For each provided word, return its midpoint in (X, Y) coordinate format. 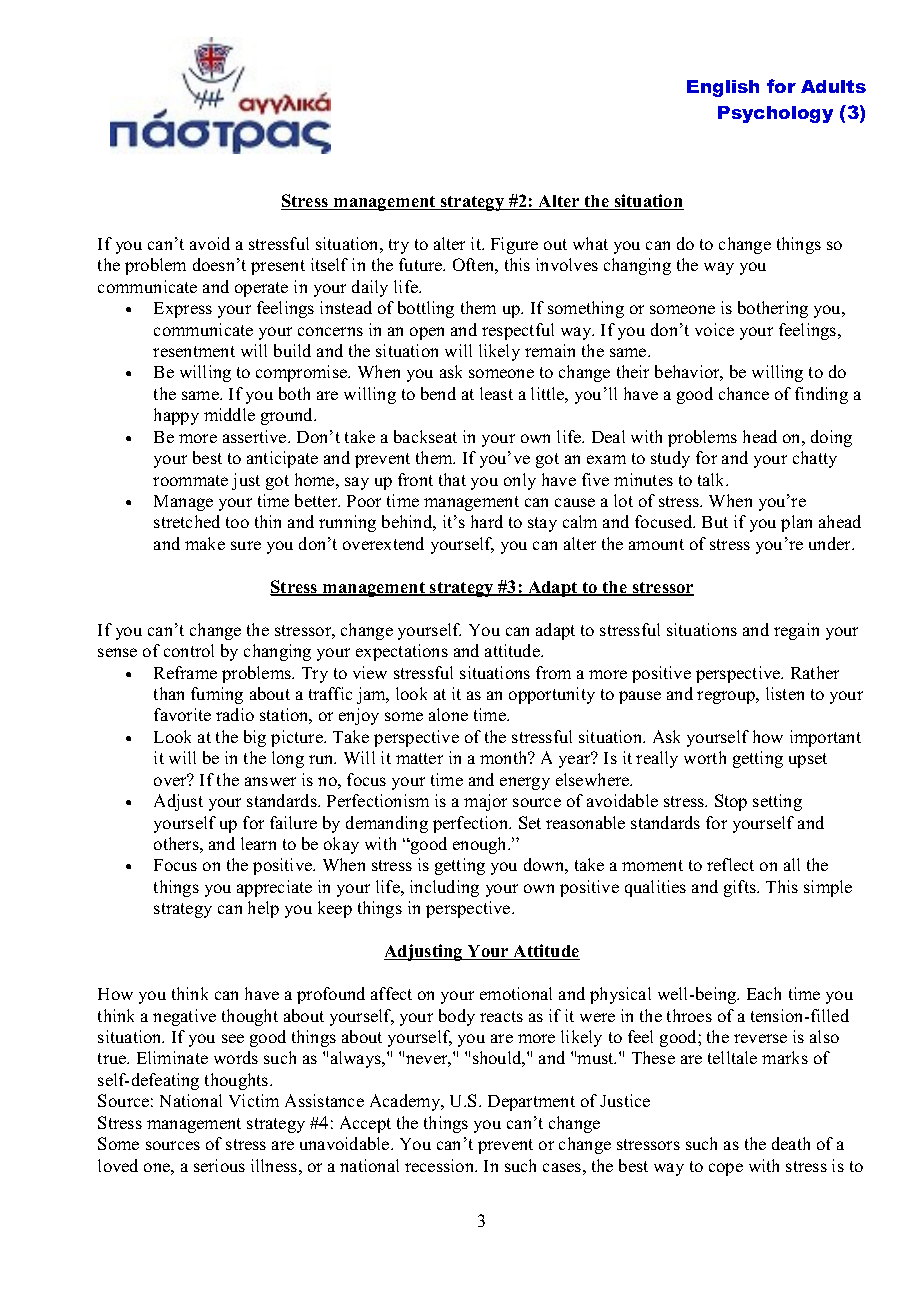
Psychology (775, 114)
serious (219, 1165)
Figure (514, 245)
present (278, 267)
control (189, 650)
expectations (402, 652)
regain (796, 631)
